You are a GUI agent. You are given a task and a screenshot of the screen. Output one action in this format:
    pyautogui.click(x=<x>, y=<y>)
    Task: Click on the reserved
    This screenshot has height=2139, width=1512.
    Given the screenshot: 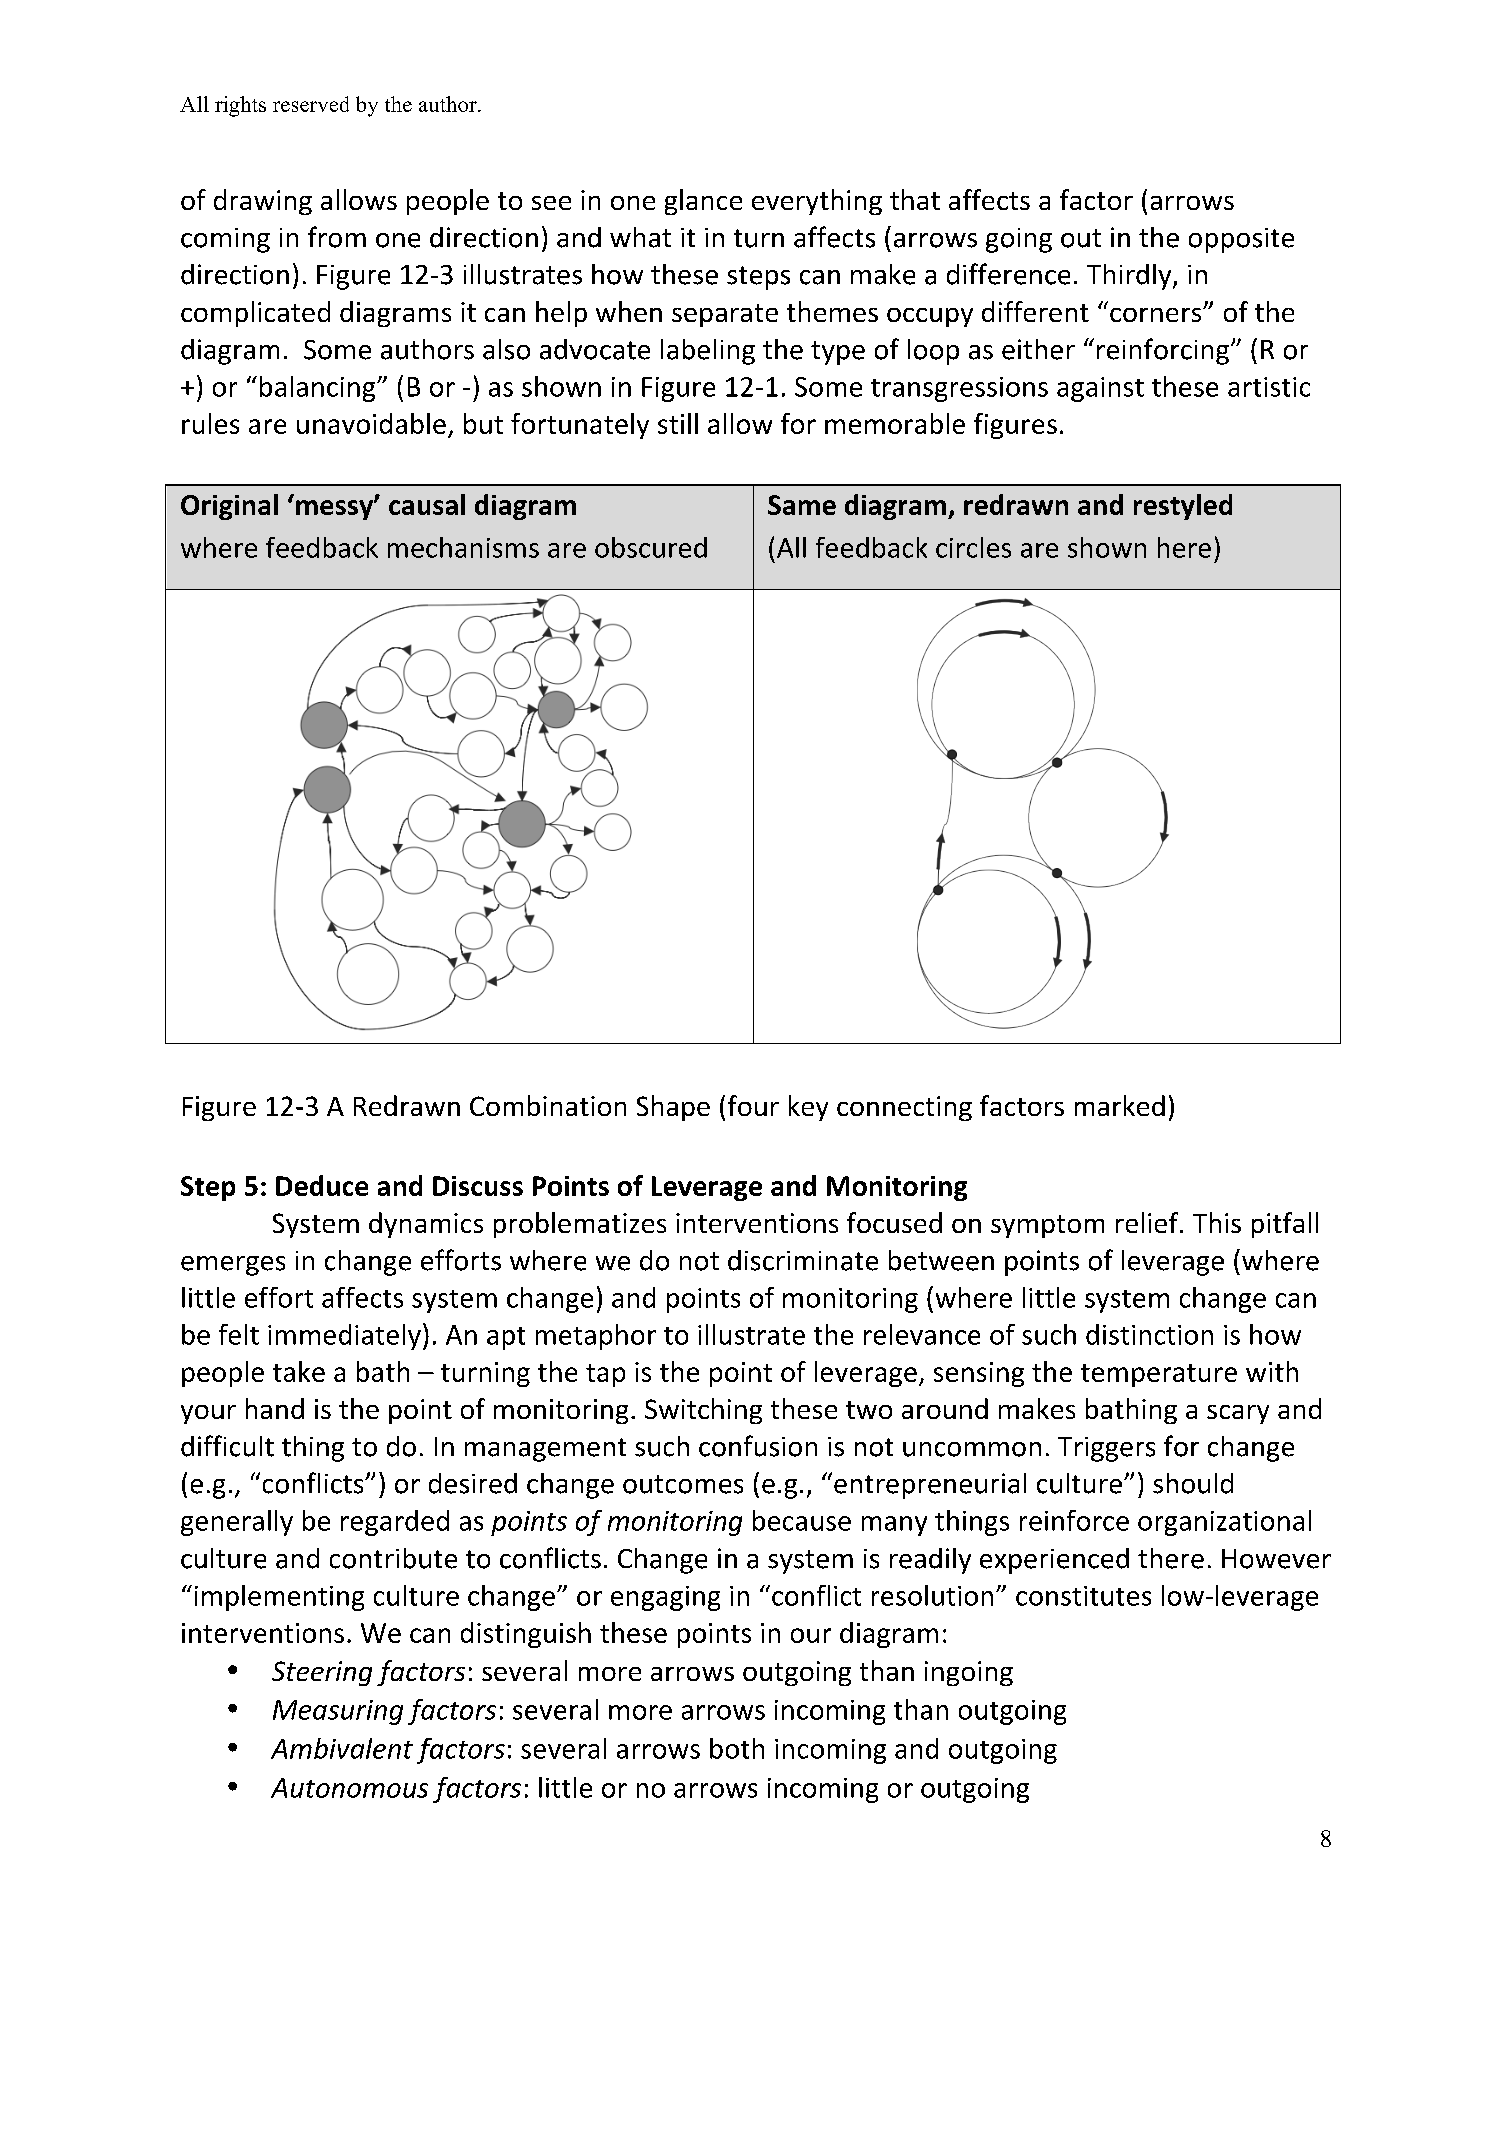 What is the action you would take?
    pyautogui.click(x=311, y=104)
